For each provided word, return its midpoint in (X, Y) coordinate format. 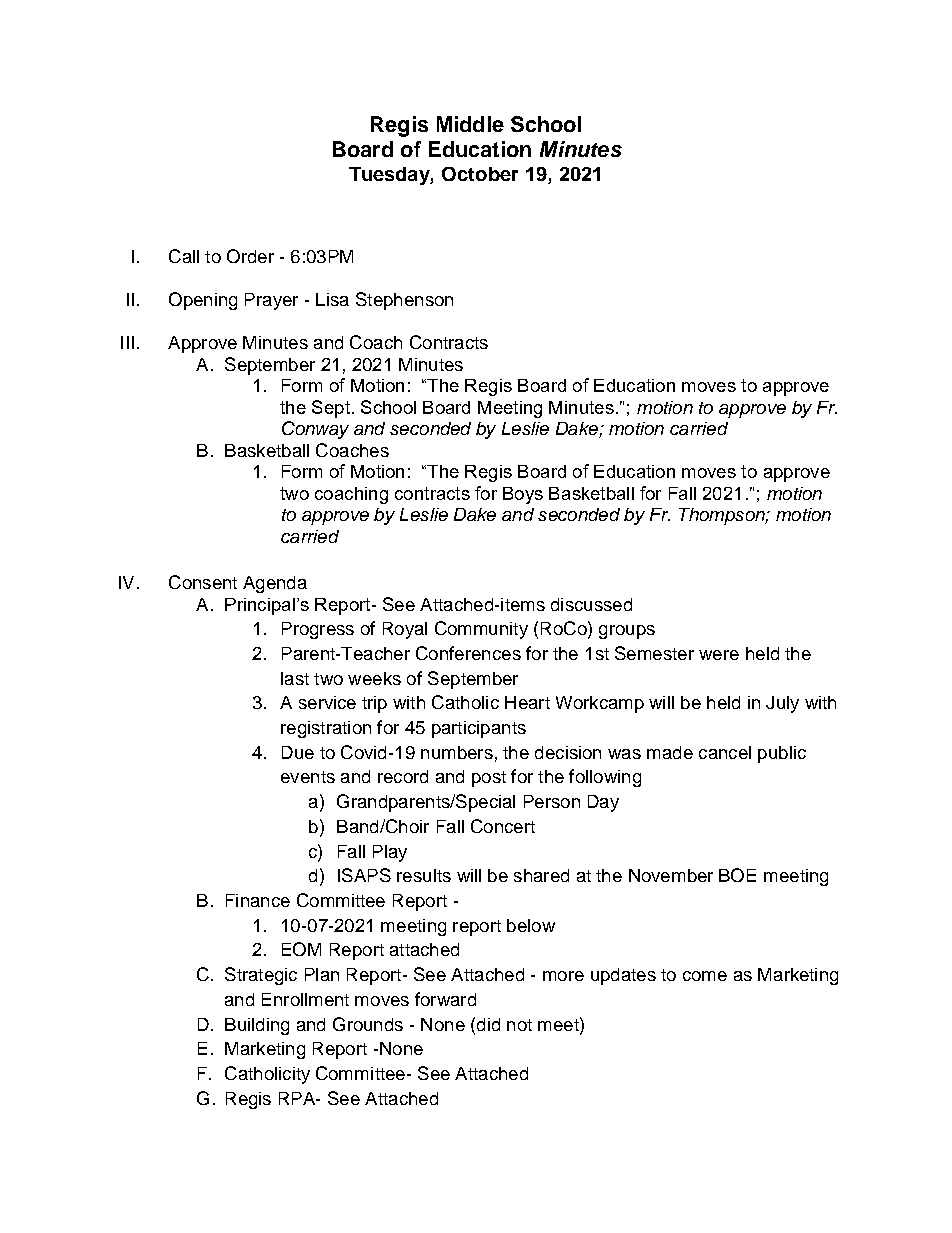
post (489, 779)
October (480, 174)
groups (627, 632)
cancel (725, 752)
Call (184, 256)
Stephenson (404, 301)
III (127, 342)
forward (445, 999)
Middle (470, 124)
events (308, 777)
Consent (203, 582)
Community (481, 630)
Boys (523, 495)
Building (257, 1026)
